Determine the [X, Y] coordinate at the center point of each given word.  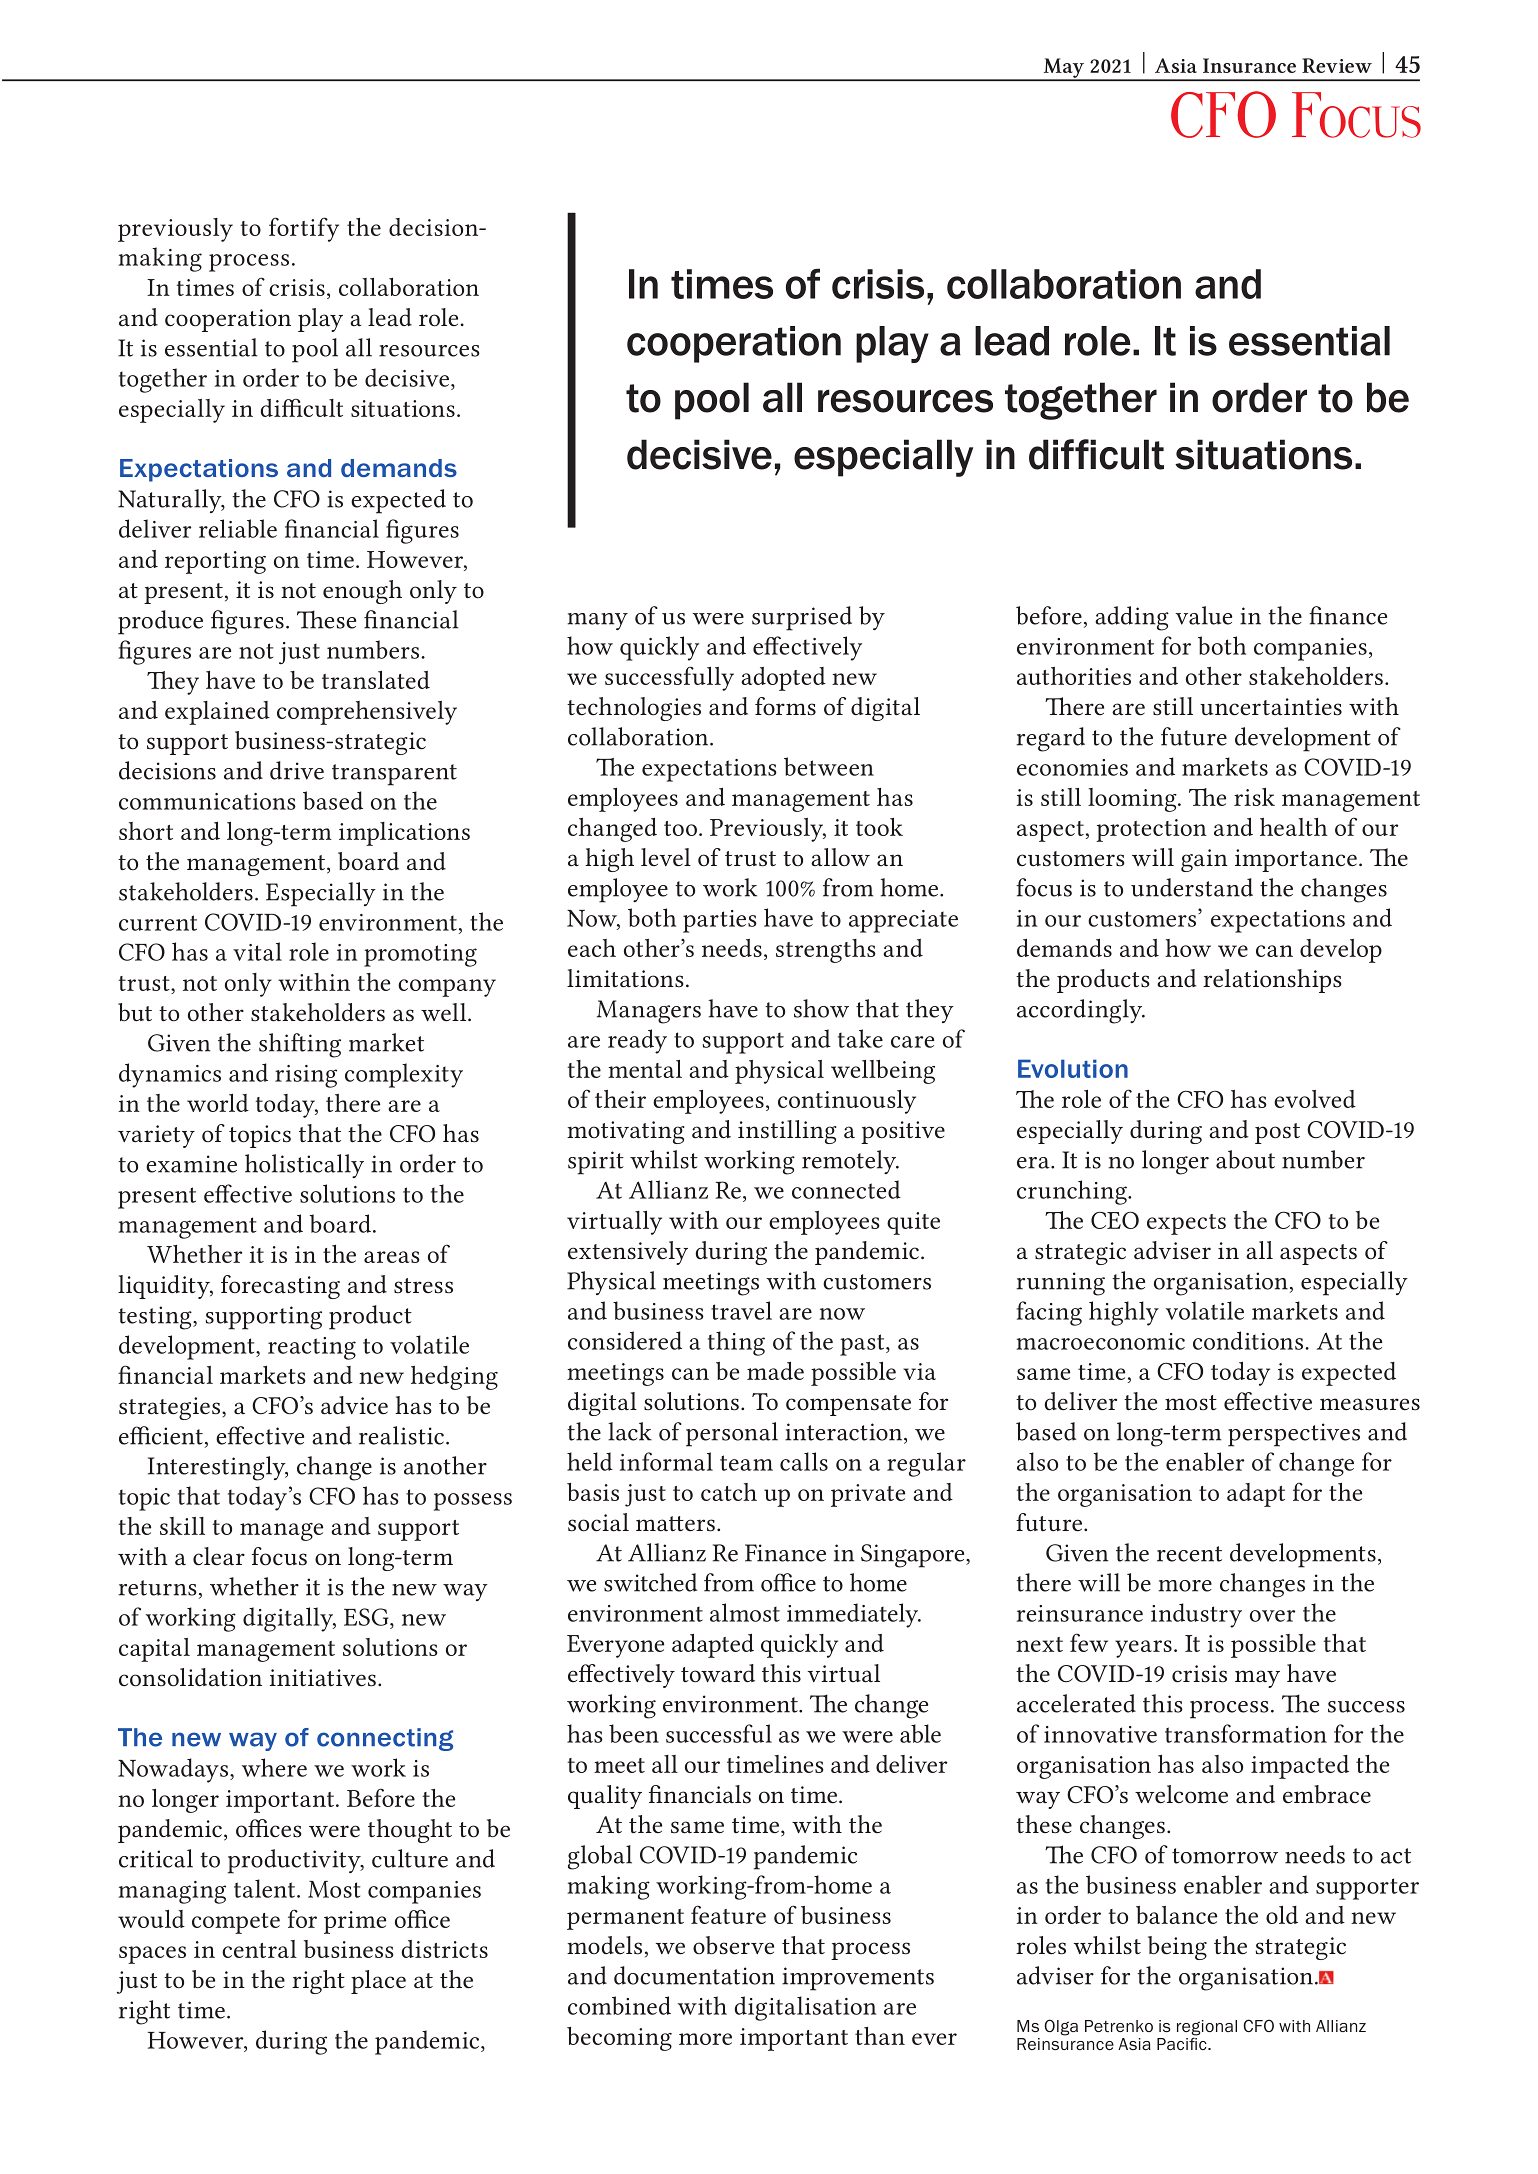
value [1203, 615]
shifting [300, 1045]
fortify [304, 229]
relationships [1272, 981]
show [821, 1008]
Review [1337, 65]
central [259, 1949]
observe [733, 1945]
